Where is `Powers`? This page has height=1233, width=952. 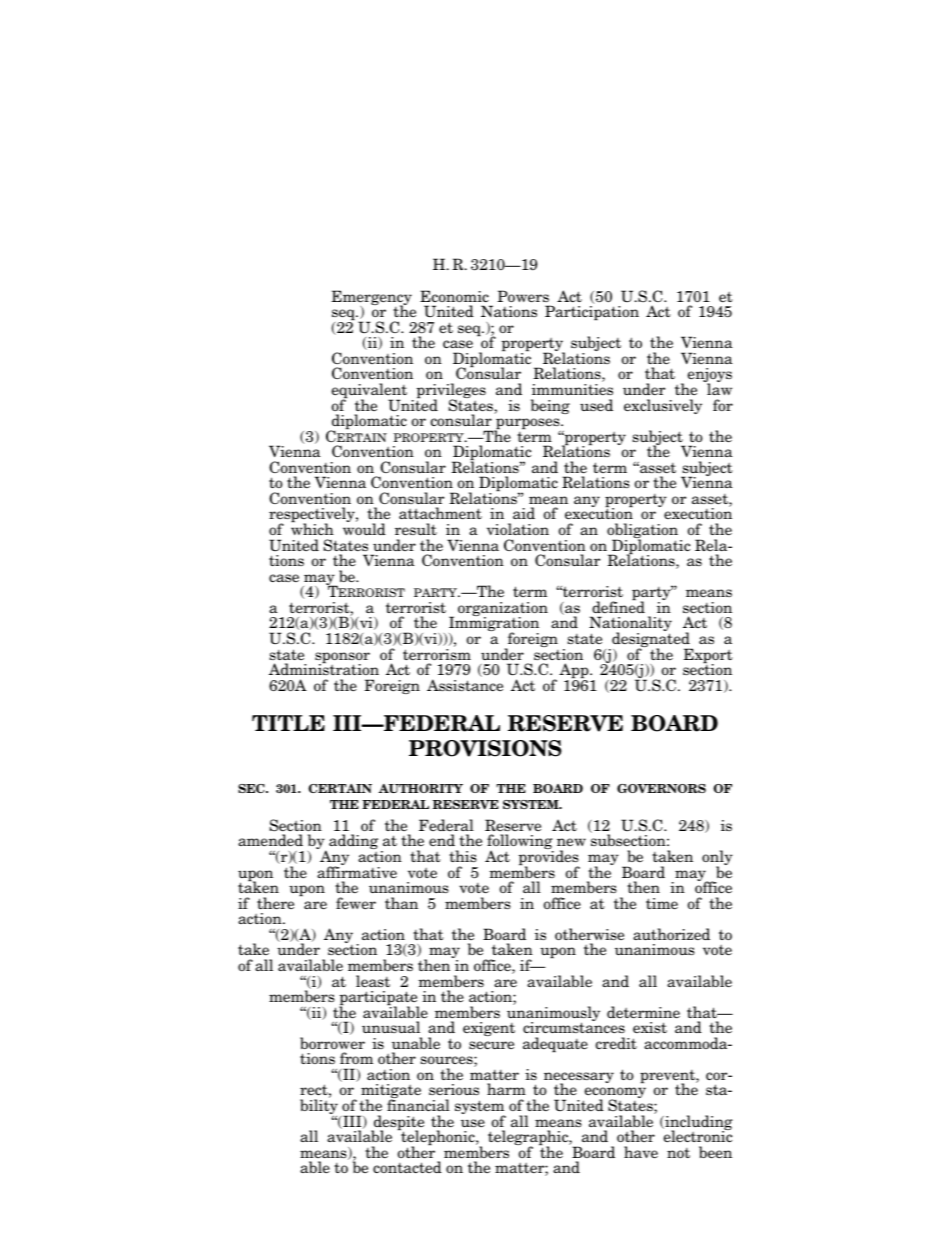
Powers is located at coordinates (523, 296).
